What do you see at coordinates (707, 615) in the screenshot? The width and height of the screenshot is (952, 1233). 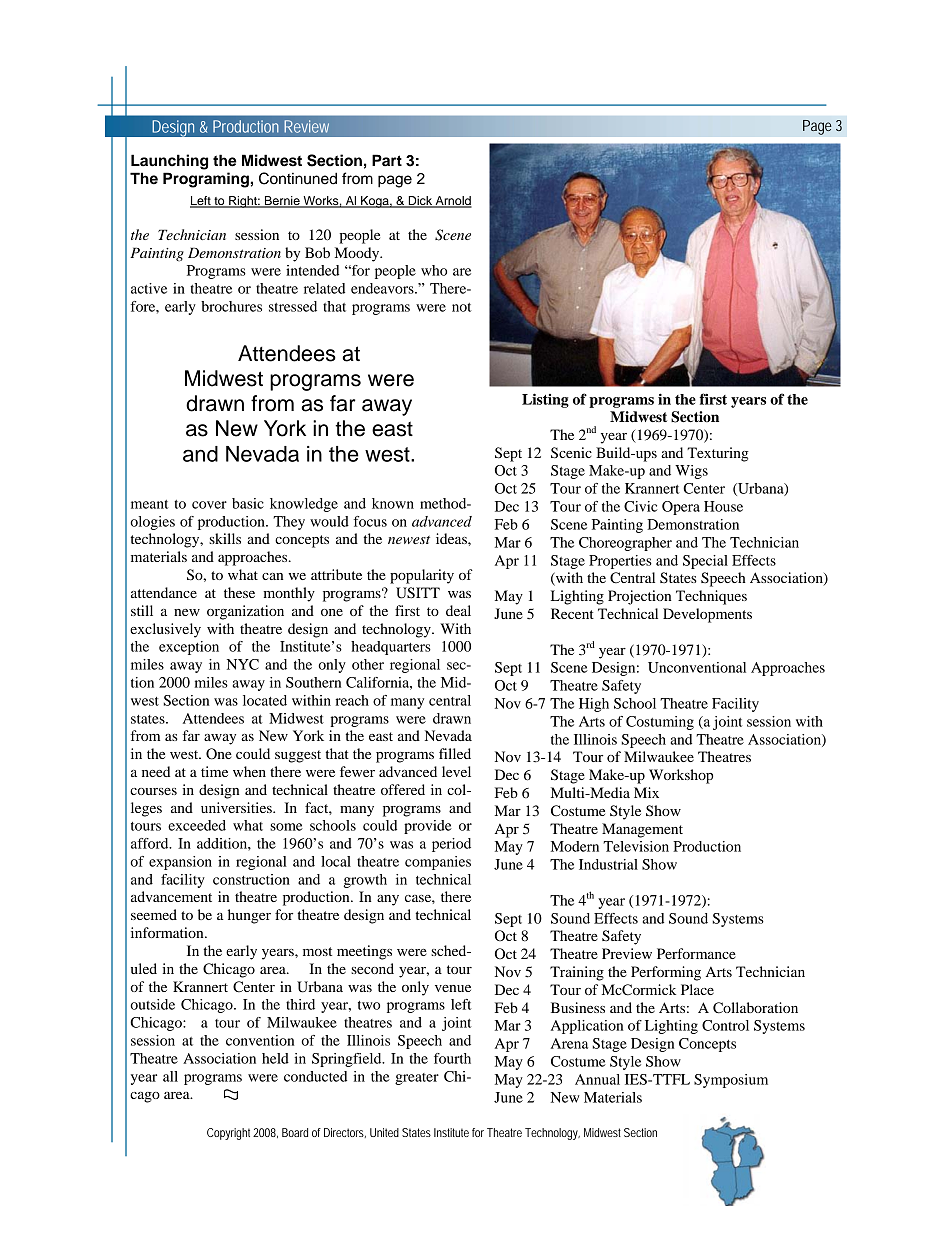 I see `Developments` at bounding box center [707, 615].
